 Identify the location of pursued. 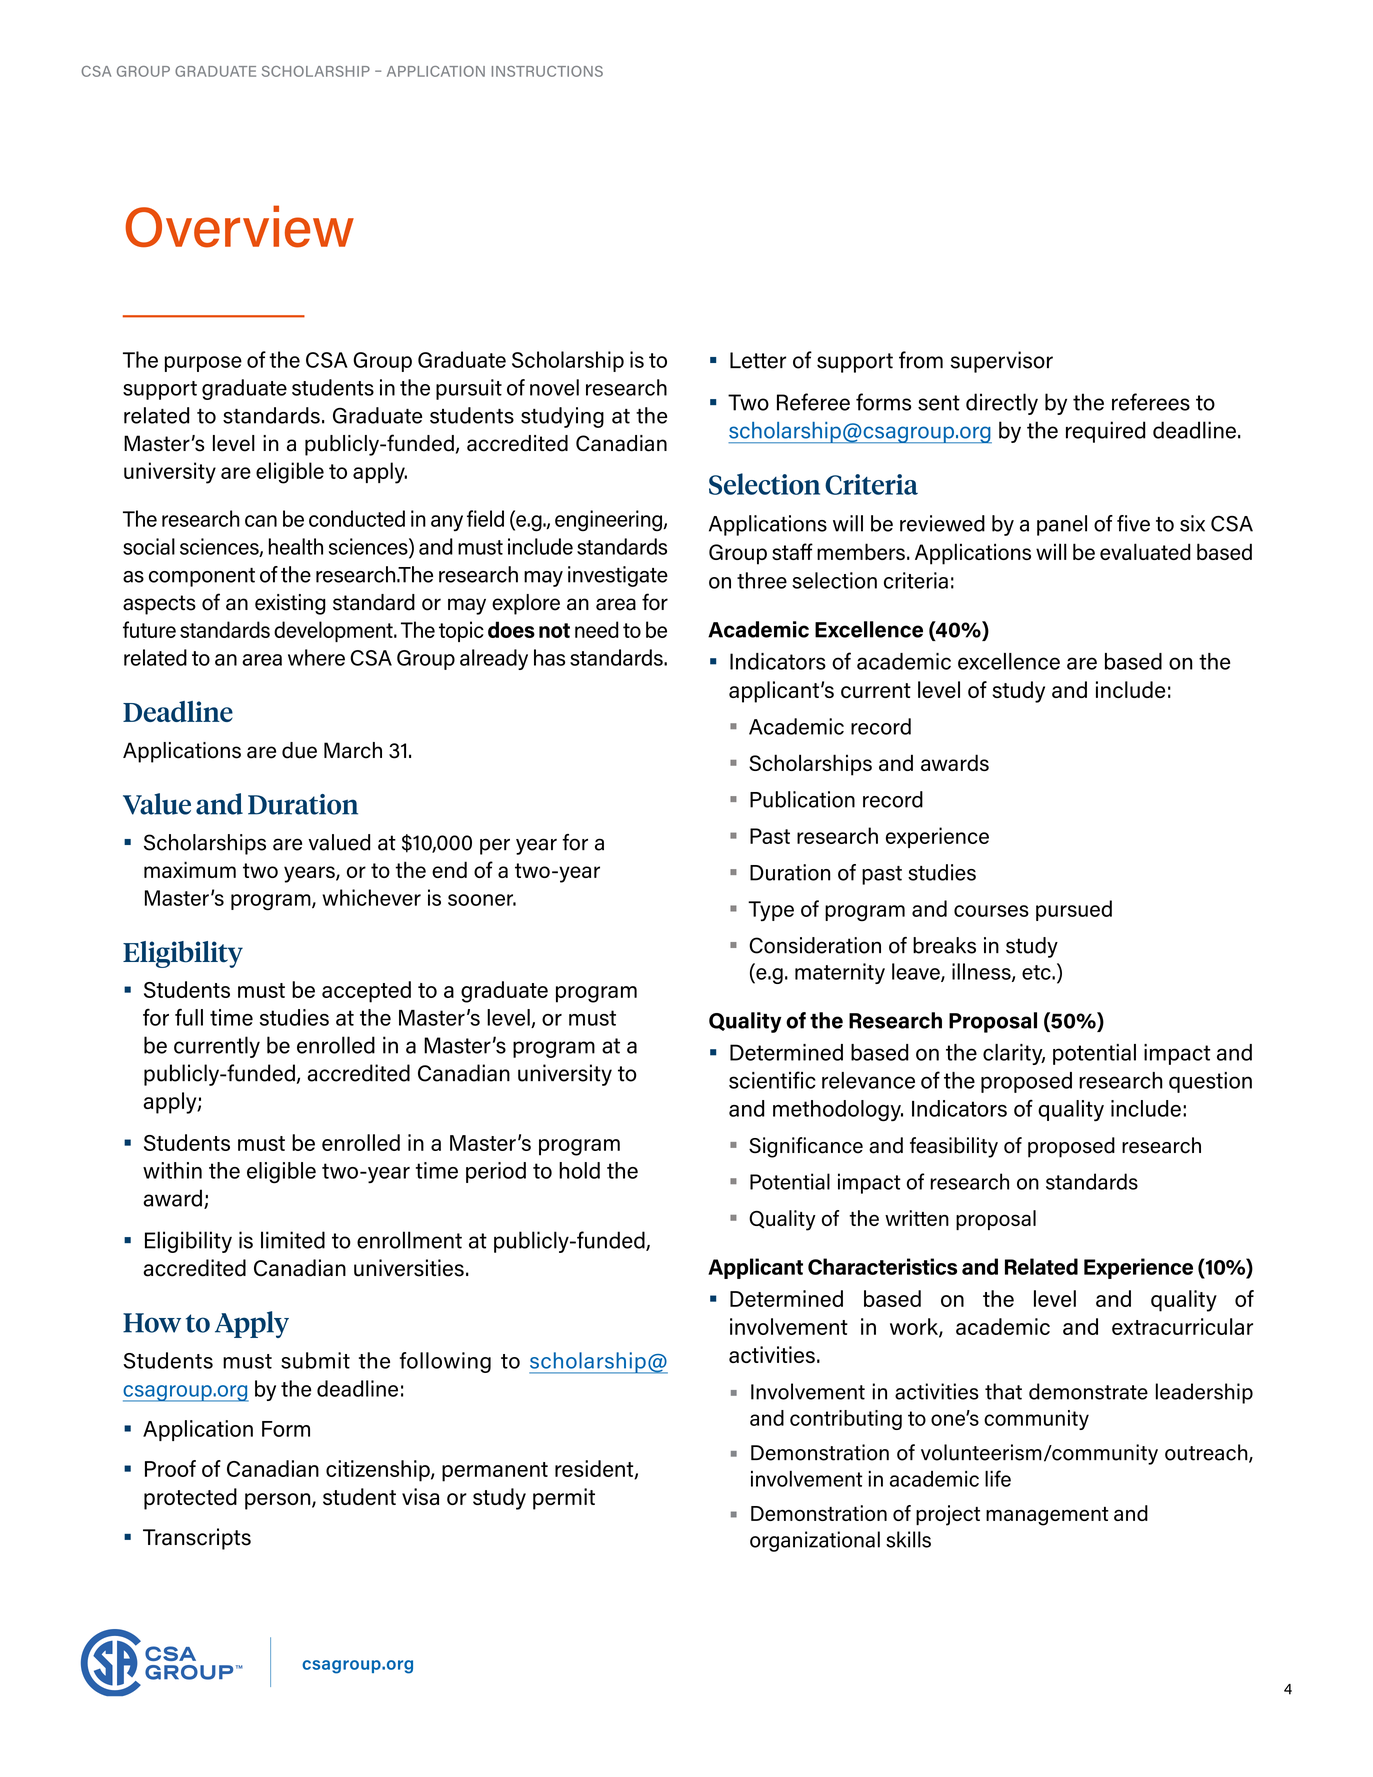
(1074, 910).
